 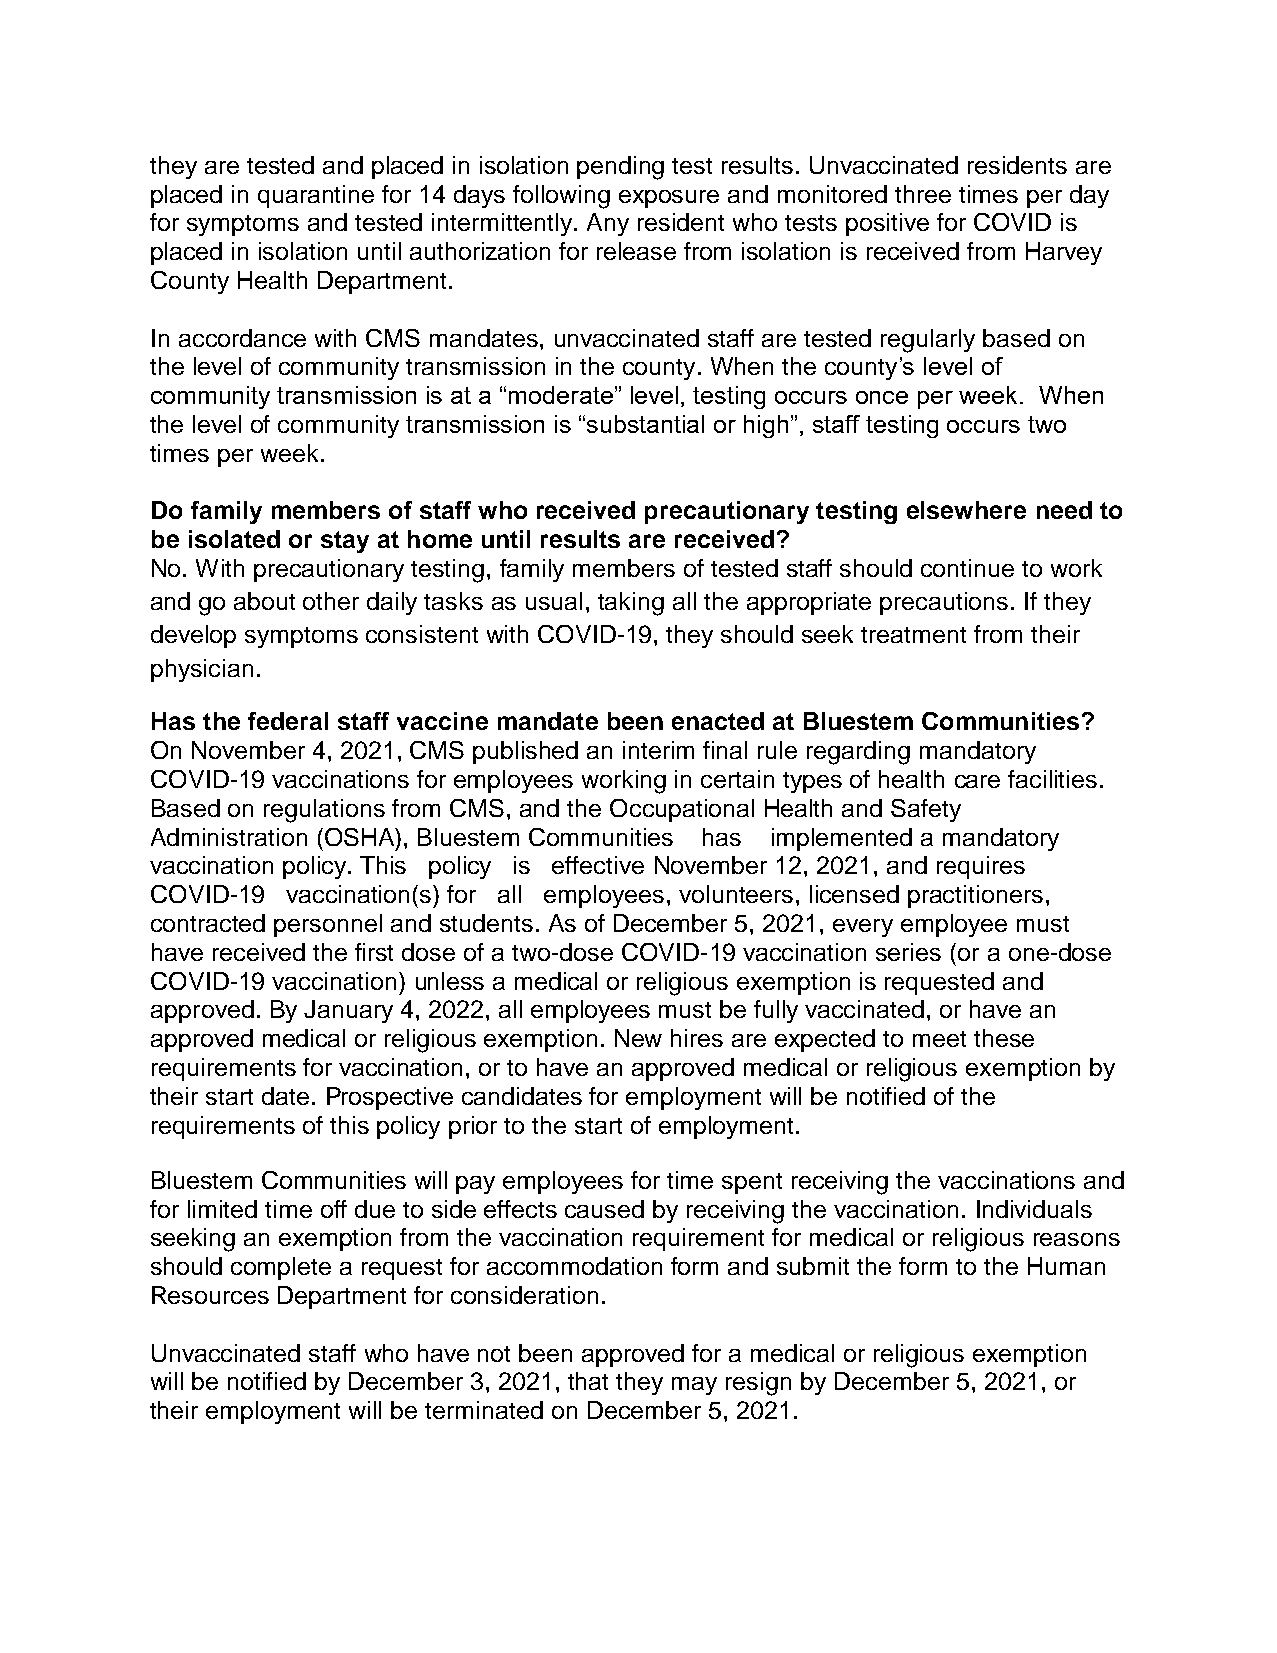 What do you see at coordinates (669, 199) in the screenshot?
I see `exposure` at bounding box center [669, 199].
